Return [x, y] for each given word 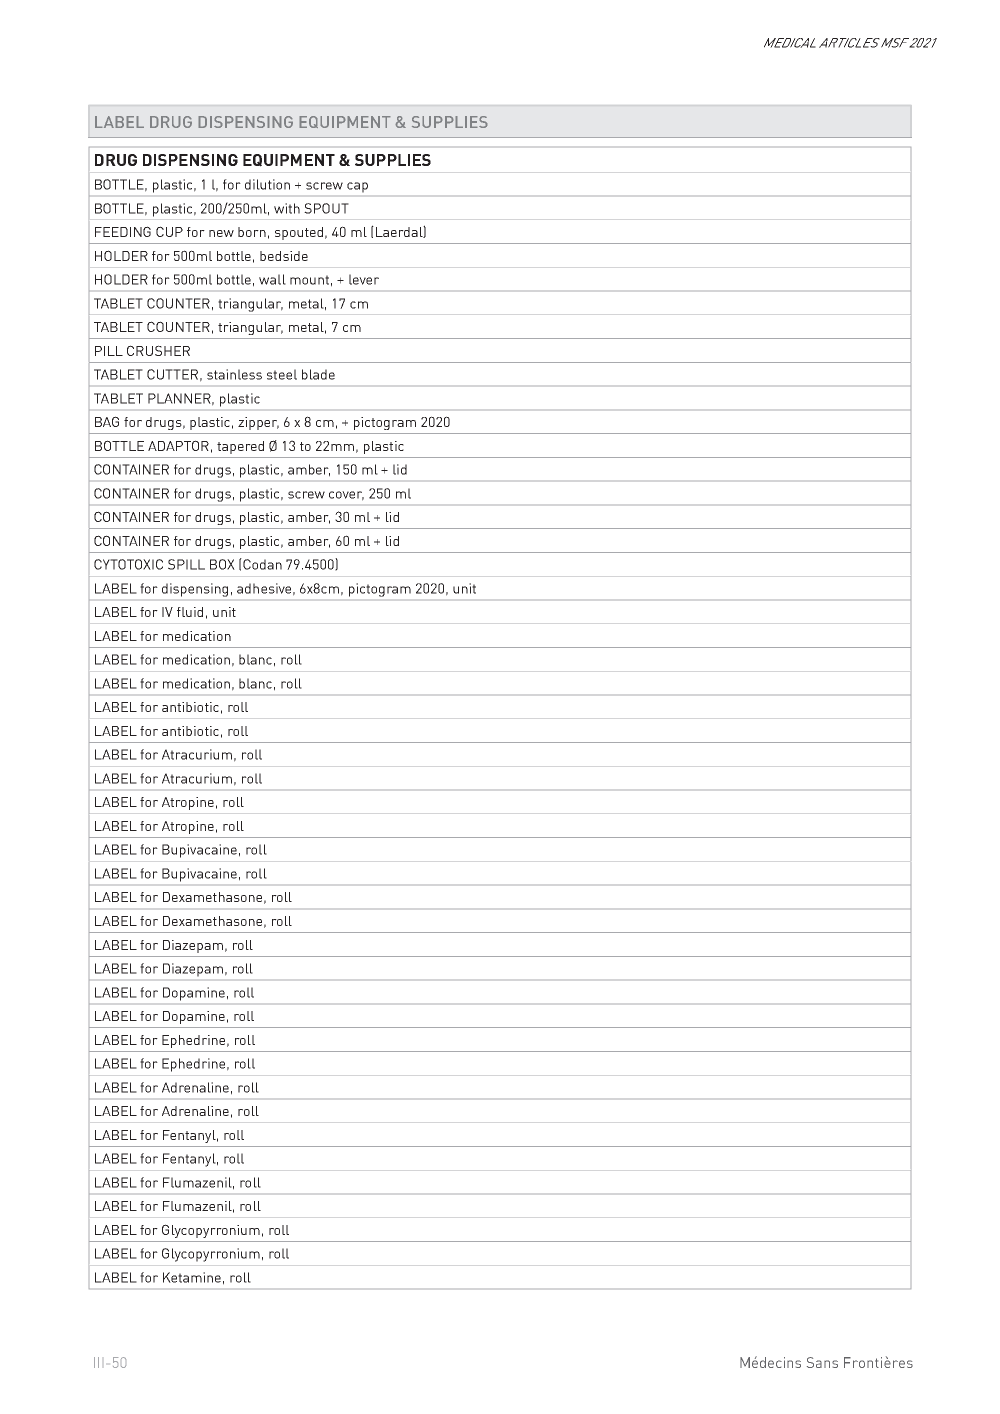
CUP [169, 231]
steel [282, 374]
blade [318, 374]
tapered [240, 447]
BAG [107, 421]
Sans [822, 1362]
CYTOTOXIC [128, 564]
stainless [234, 374]
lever [364, 279]
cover [346, 496]
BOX [222, 564]
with [287, 208]
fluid [190, 612]
